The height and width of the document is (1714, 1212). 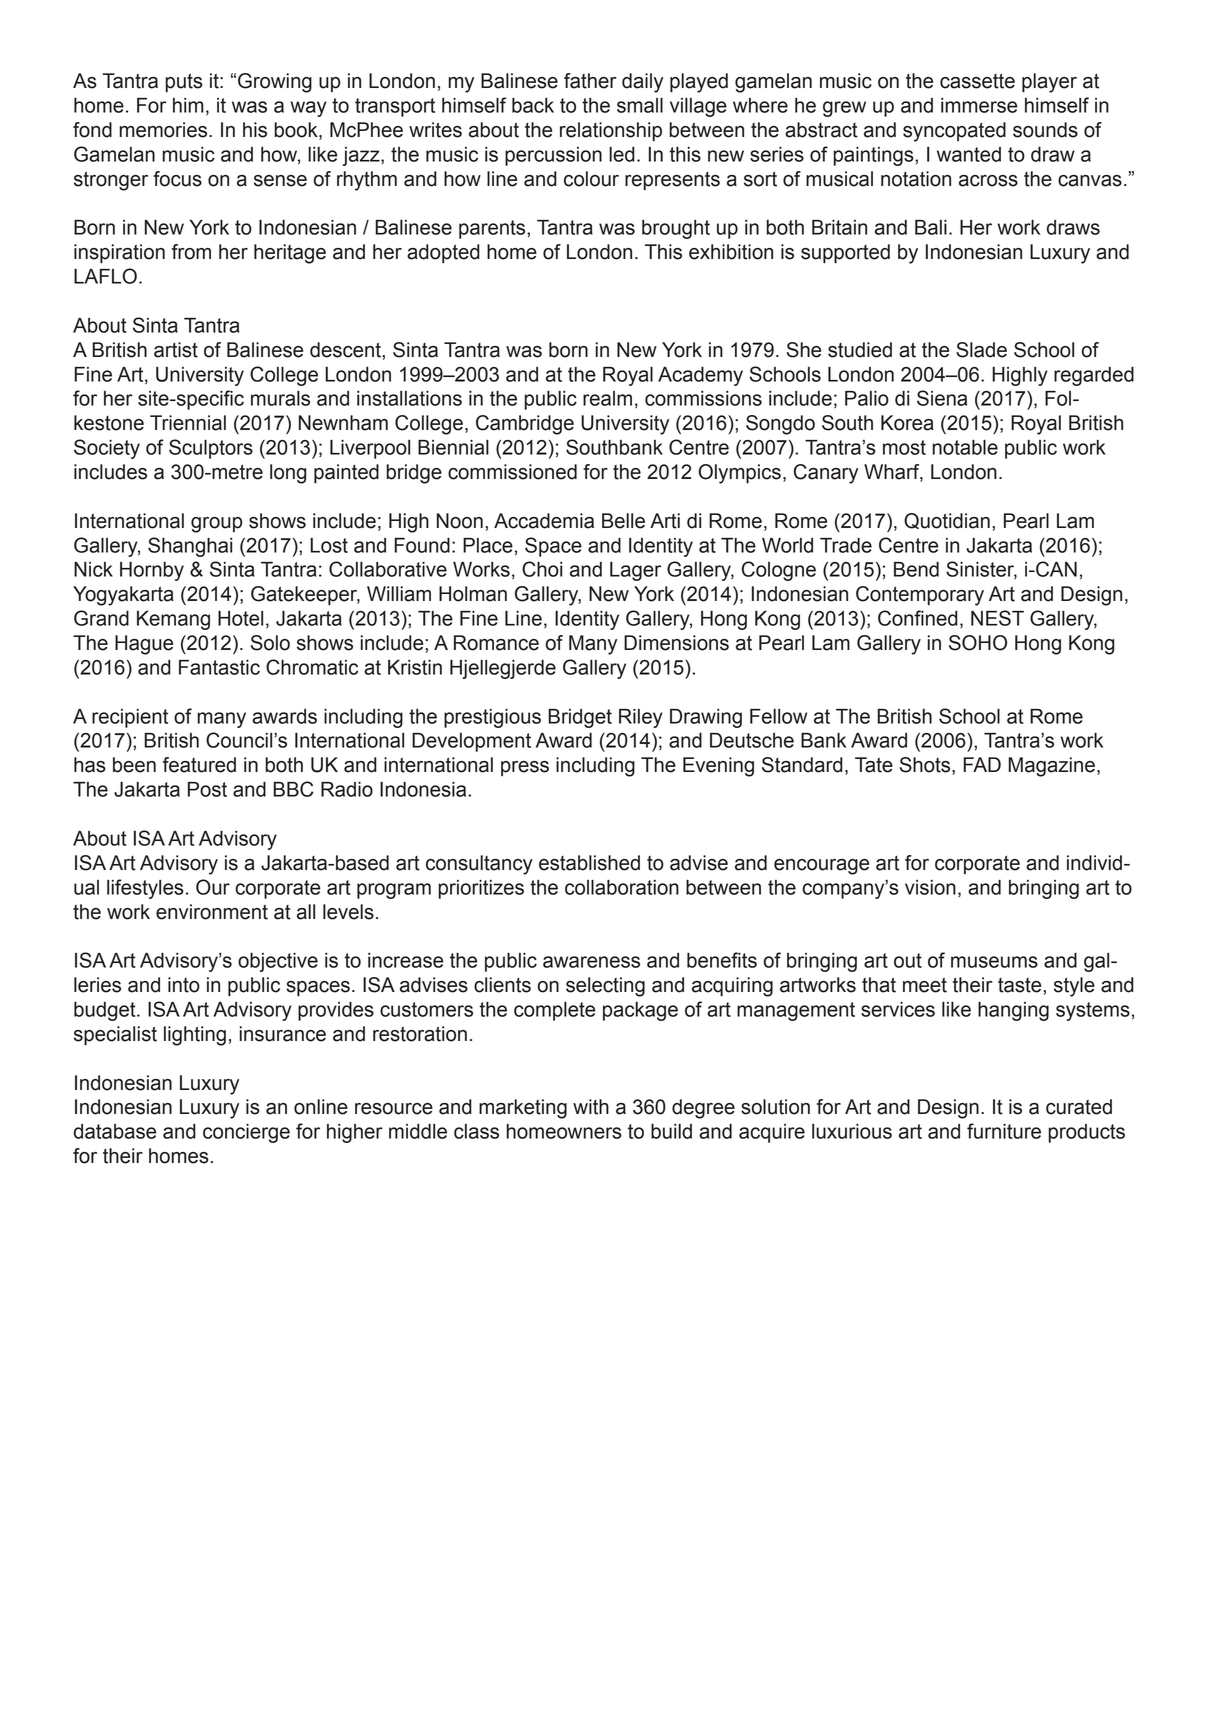 I want to click on realm, so click(x=607, y=398).
